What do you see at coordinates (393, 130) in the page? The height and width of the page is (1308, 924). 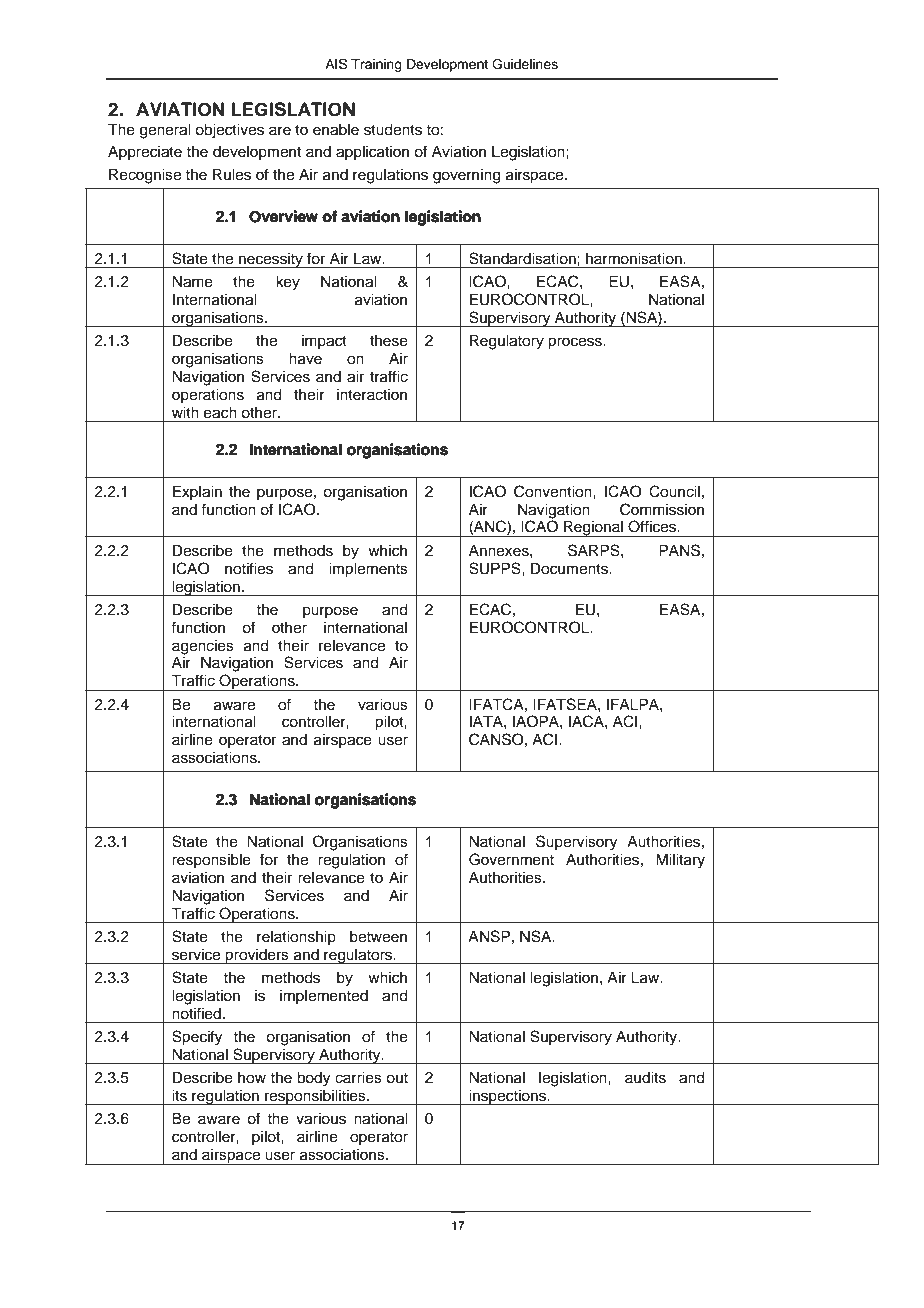 I see `students` at bounding box center [393, 130].
